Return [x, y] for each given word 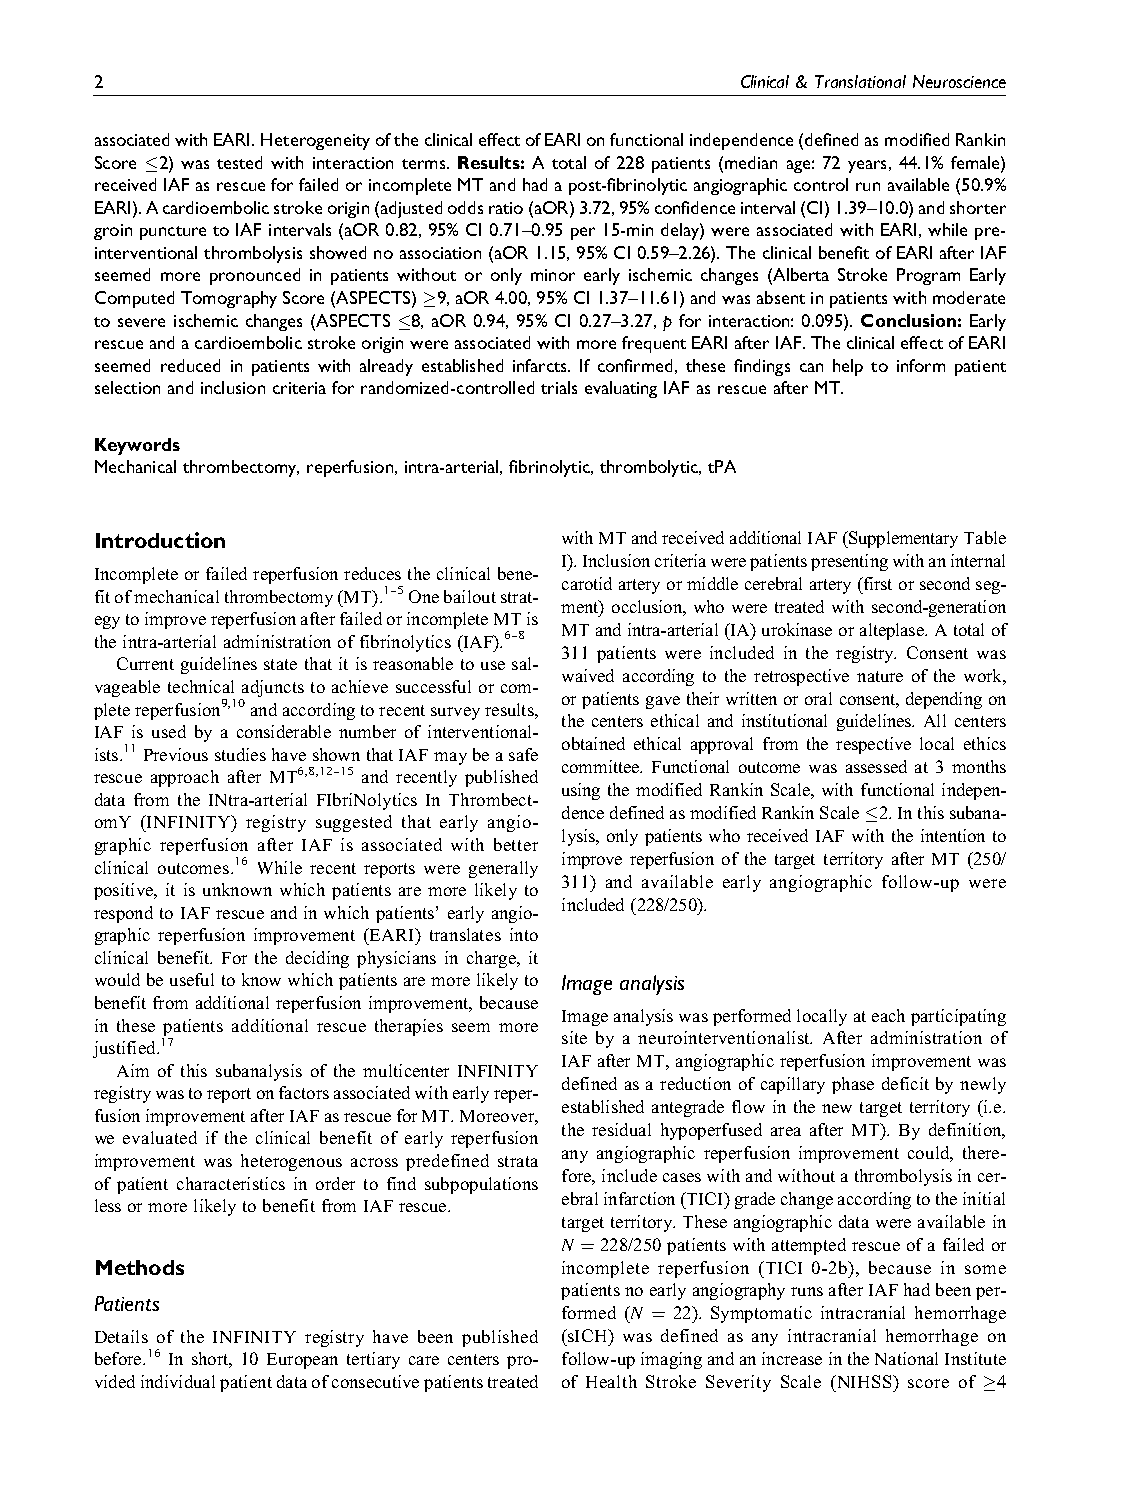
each [888, 1015]
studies [240, 754]
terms [425, 164]
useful [192, 979]
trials [559, 387]
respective [873, 745]
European [302, 1361]
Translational [860, 81]
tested [239, 162]
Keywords [137, 446]
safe [523, 754]
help [848, 367]
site [574, 1037]
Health [611, 1381]
